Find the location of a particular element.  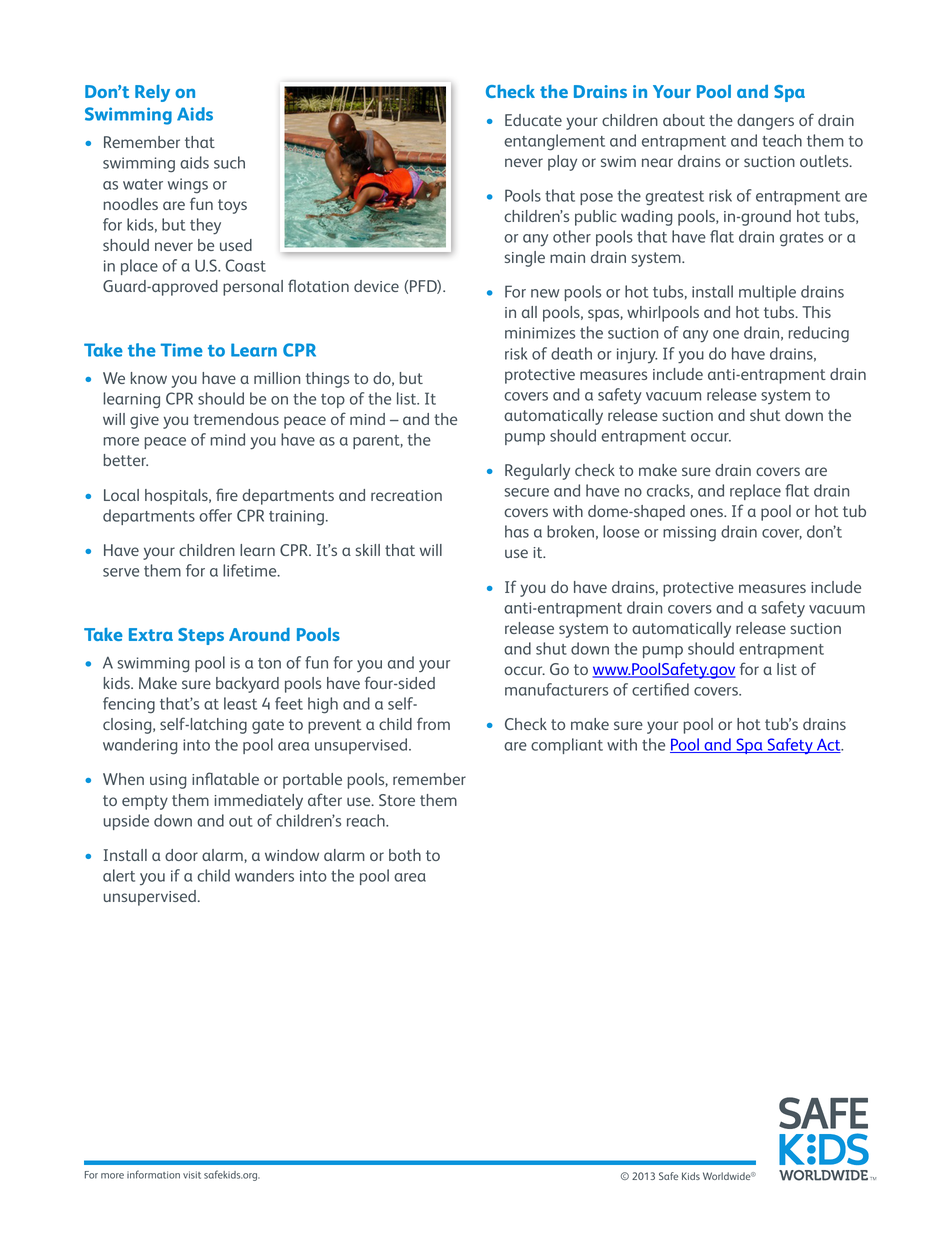

minimizes is located at coordinates (540, 333).
